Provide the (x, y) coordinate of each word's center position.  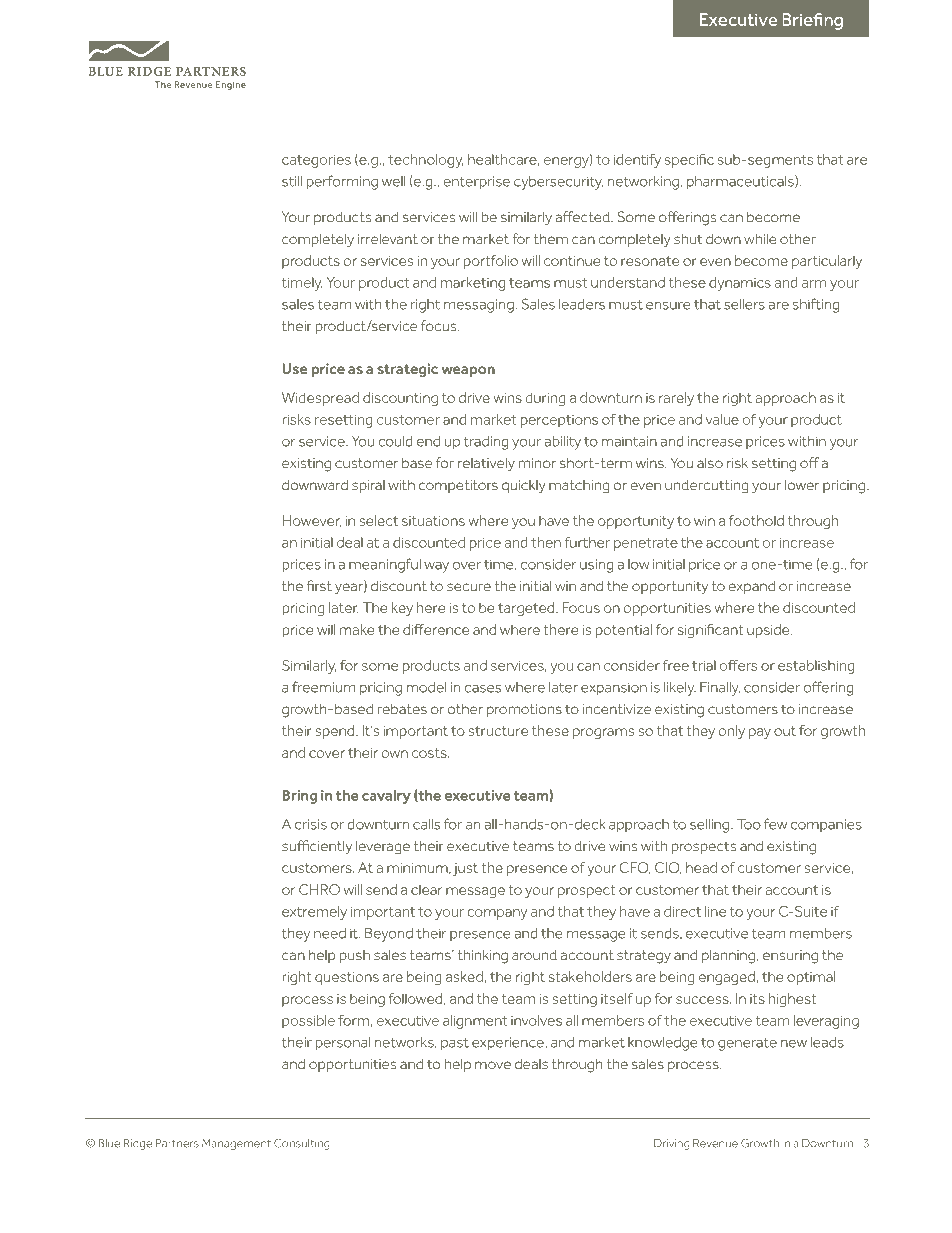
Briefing (813, 21)
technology (425, 161)
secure (469, 587)
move (493, 1065)
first (319, 585)
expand (751, 587)
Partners (177, 1143)
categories (316, 161)
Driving (672, 1144)
